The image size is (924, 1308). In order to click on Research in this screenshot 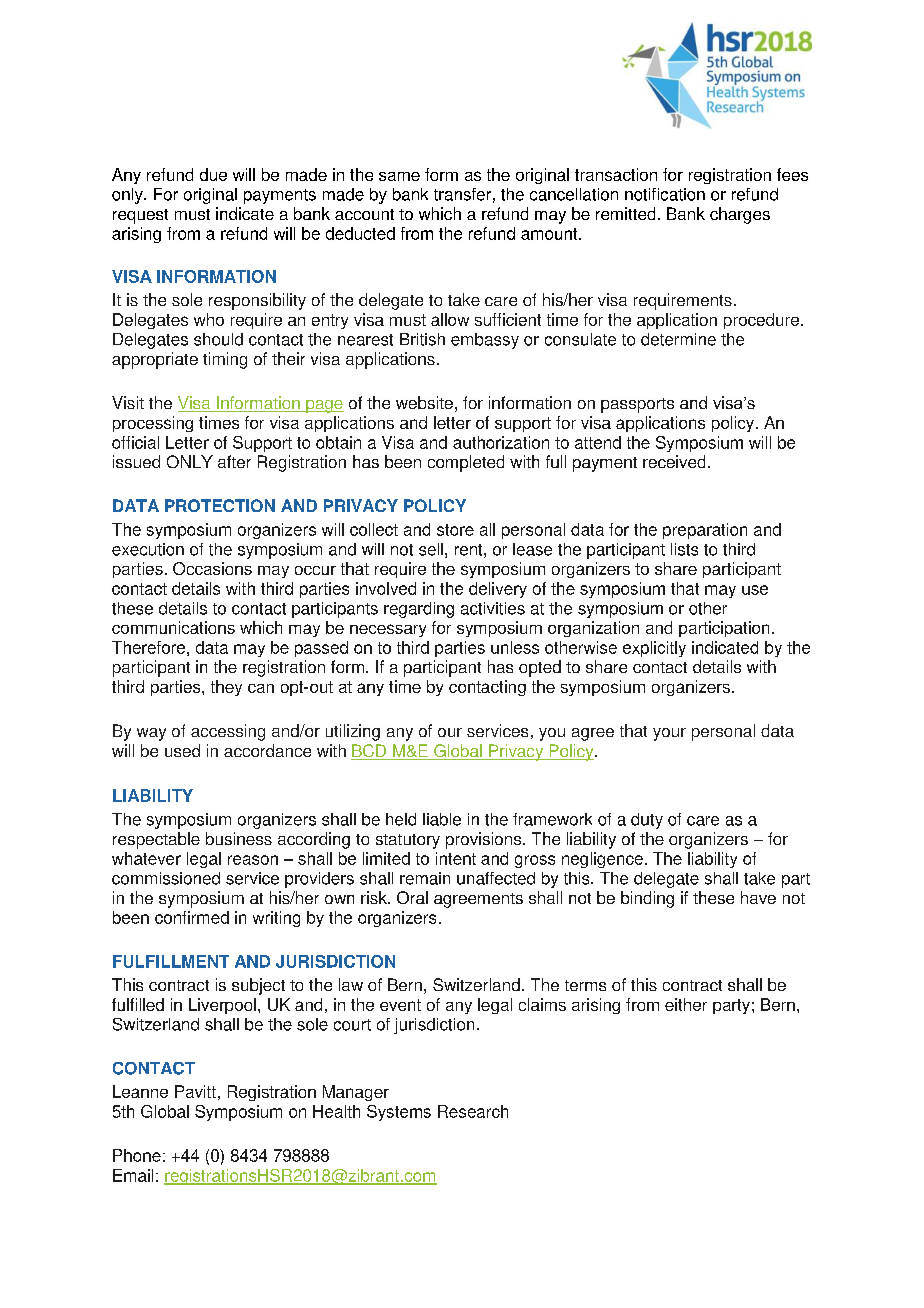, I will do `click(473, 1111)`.
